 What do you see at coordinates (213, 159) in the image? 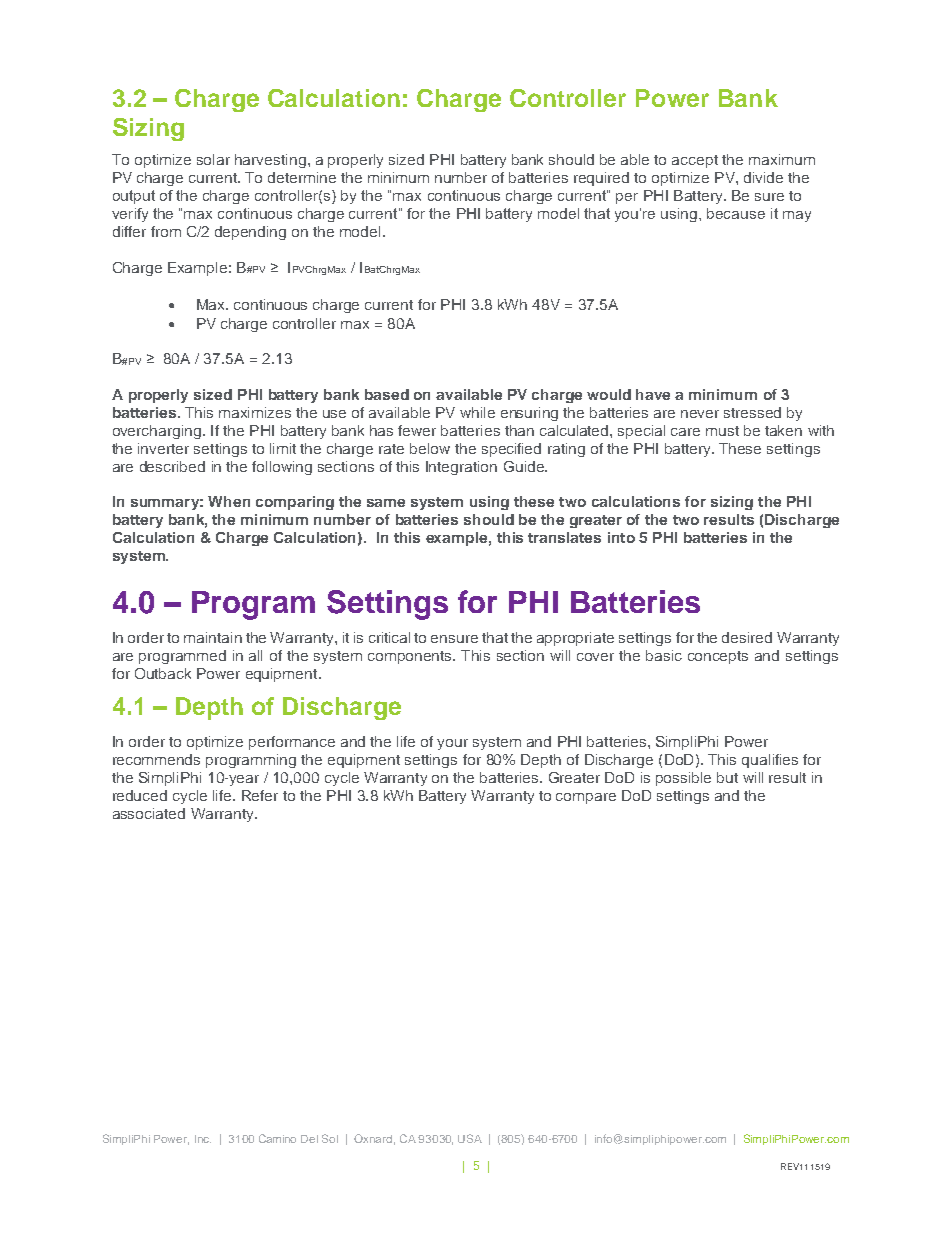
I see `solar` at bounding box center [213, 159].
